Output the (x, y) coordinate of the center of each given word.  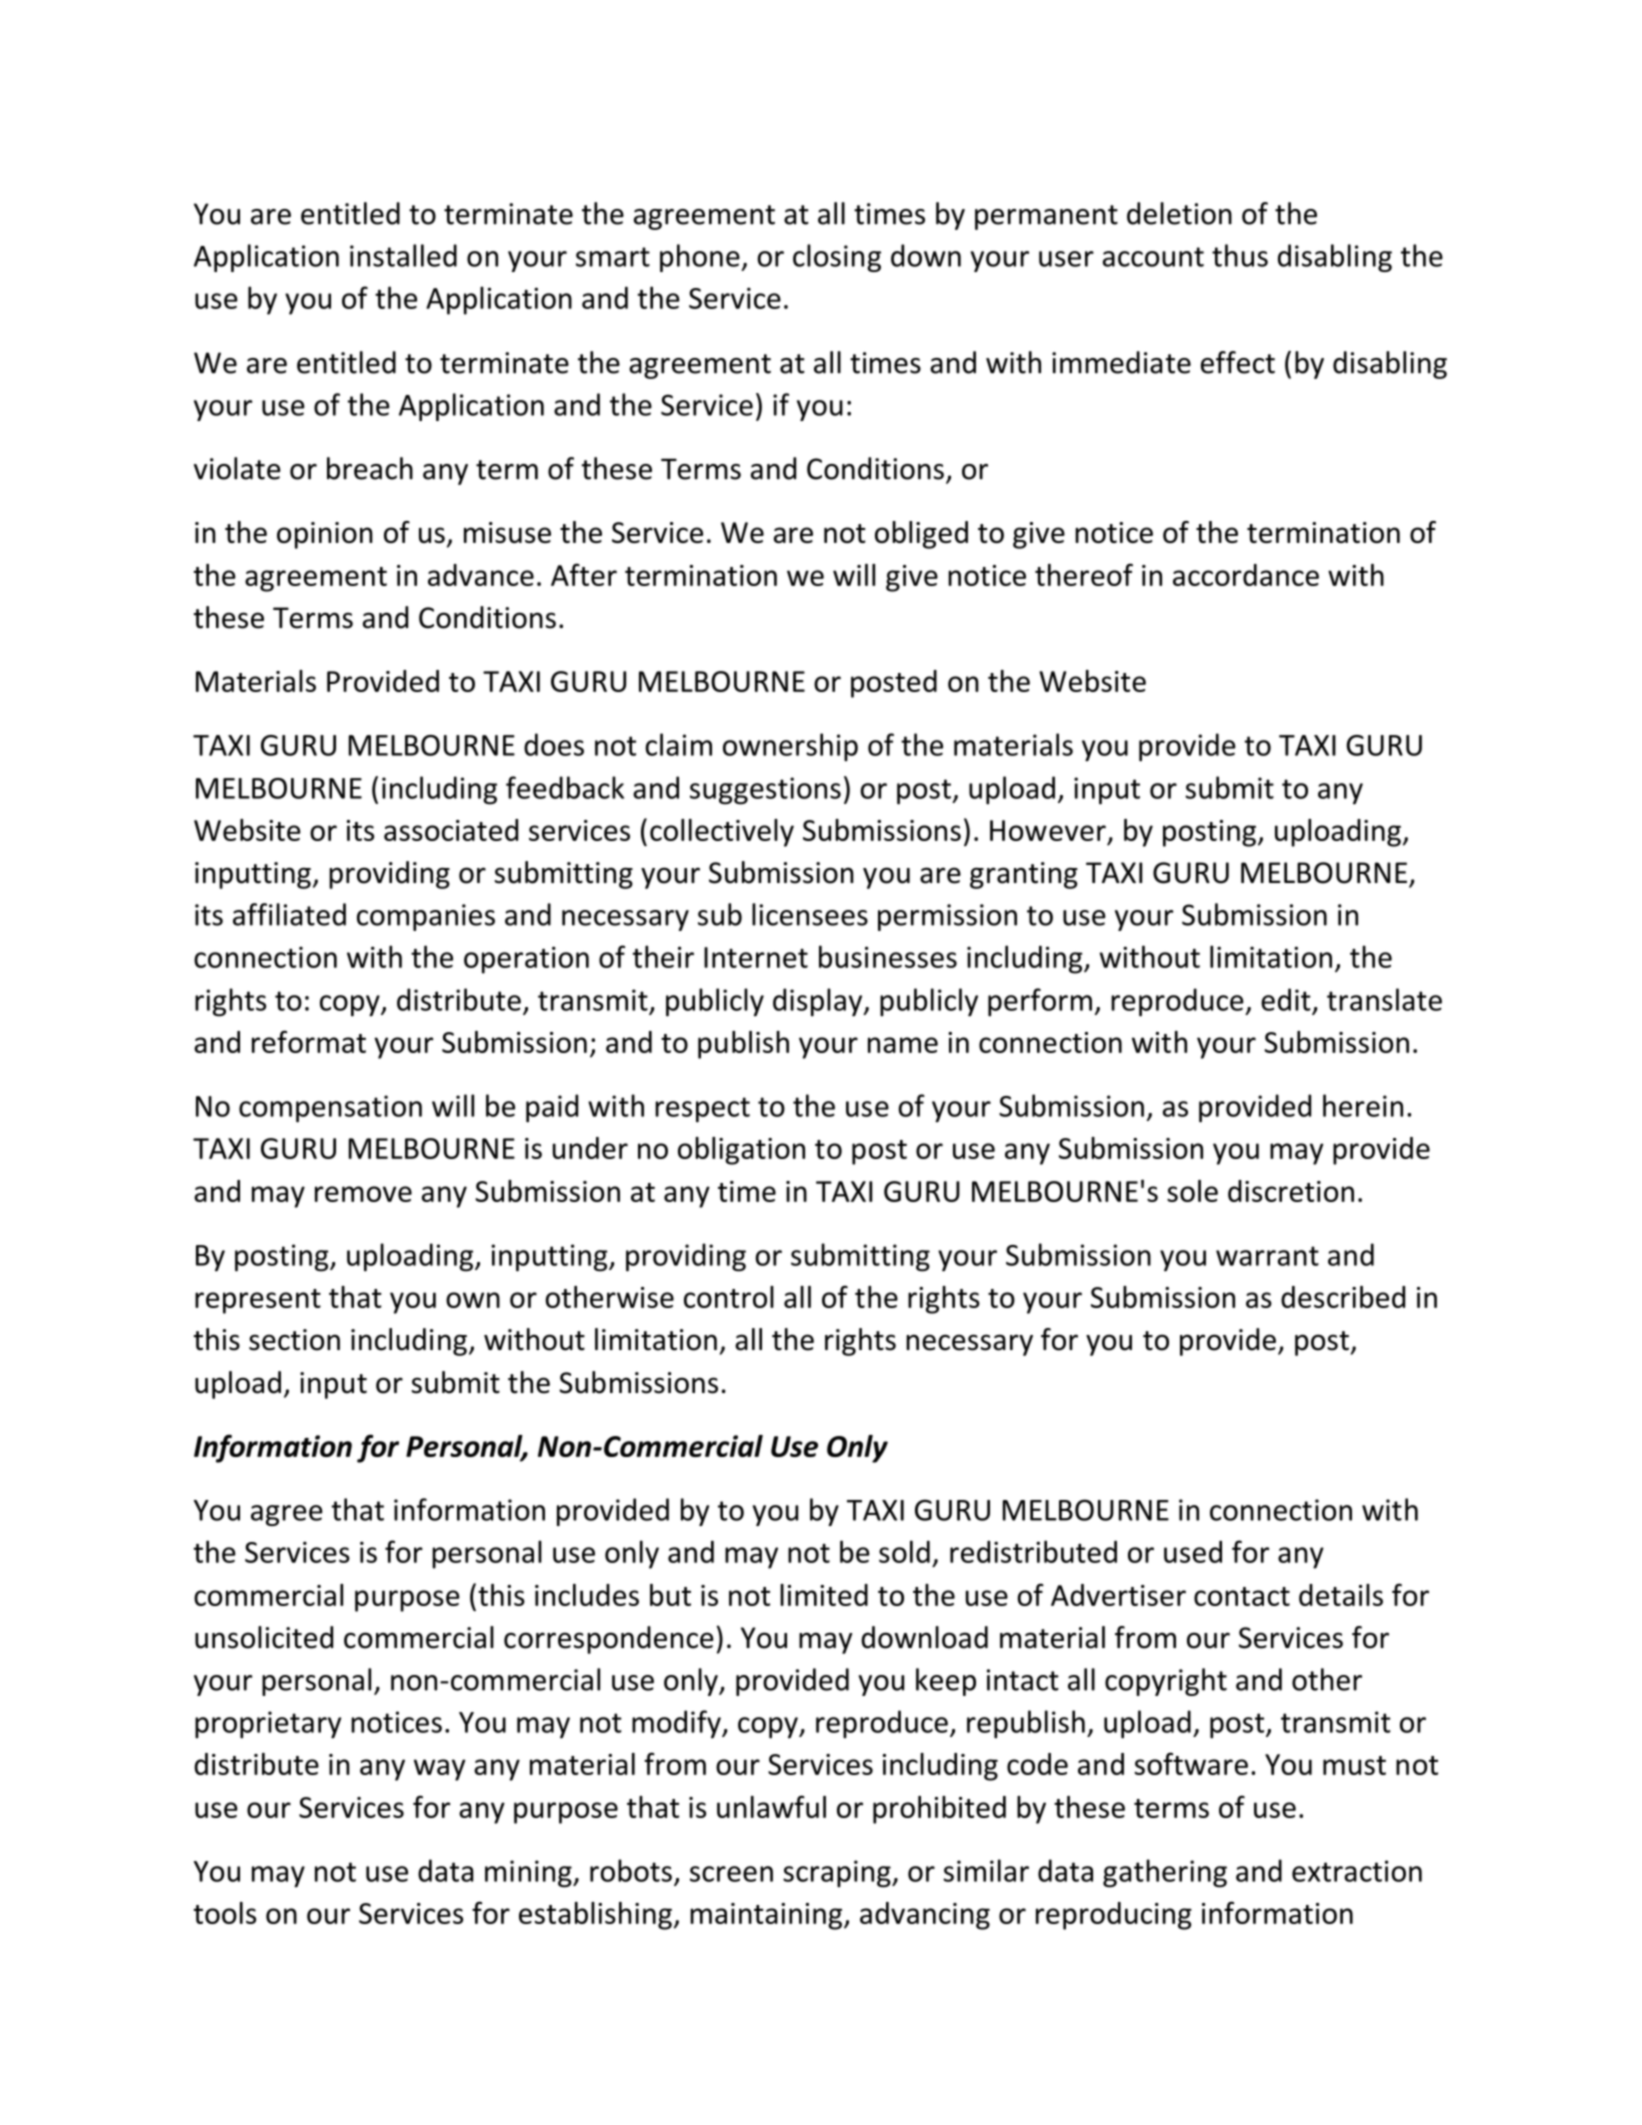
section (294, 1340)
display (819, 1002)
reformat (309, 1041)
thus (1240, 255)
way (440, 1770)
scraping (838, 1874)
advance (481, 575)
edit (1286, 999)
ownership (790, 747)
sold (904, 1551)
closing (837, 258)
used (1193, 1551)
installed (403, 255)
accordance (1246, 575)
